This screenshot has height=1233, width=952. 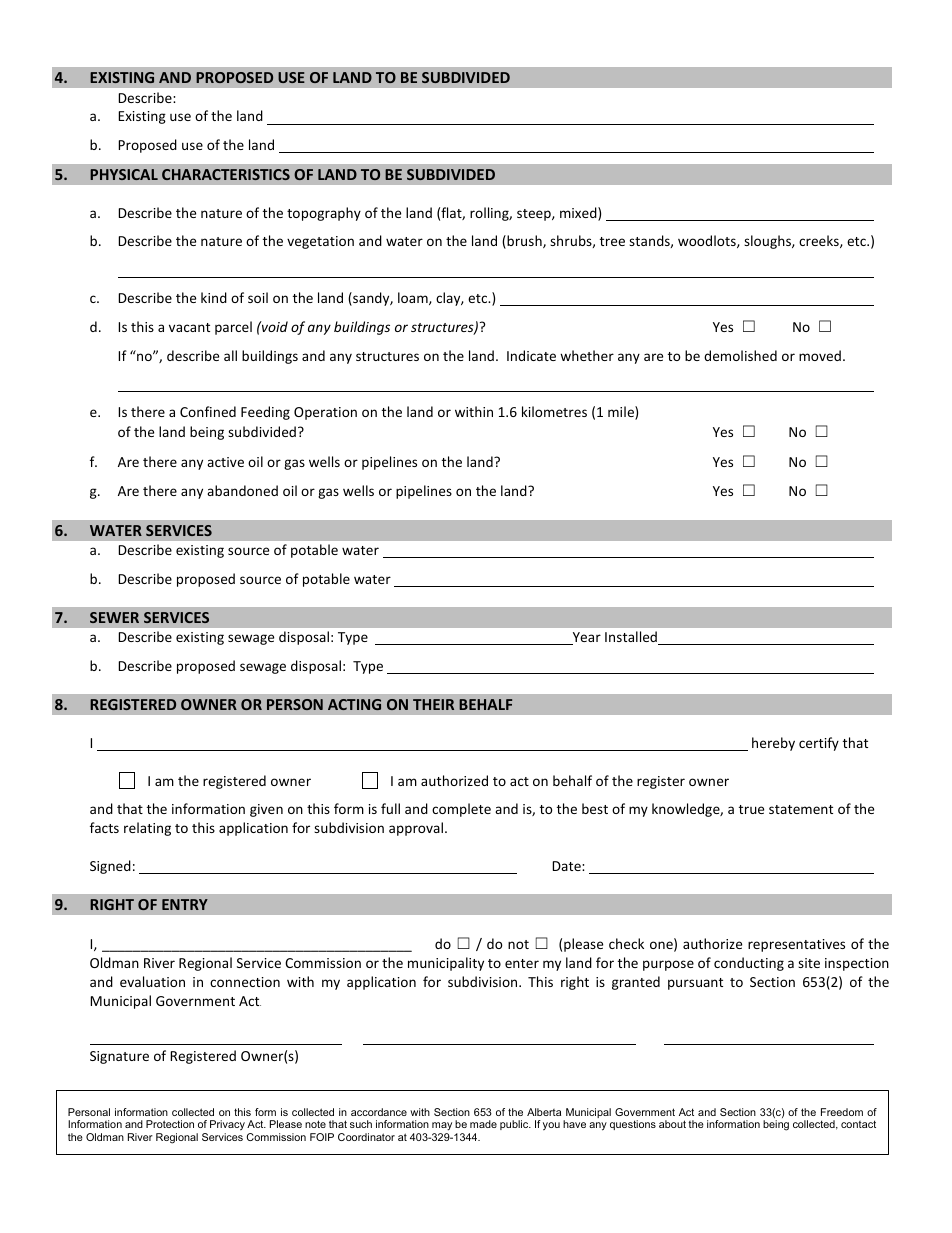 What do you see at coordinates (226, 174) in the screenshot?
I see `CHARACTERISTICS` at bounding box center [226, 174].
